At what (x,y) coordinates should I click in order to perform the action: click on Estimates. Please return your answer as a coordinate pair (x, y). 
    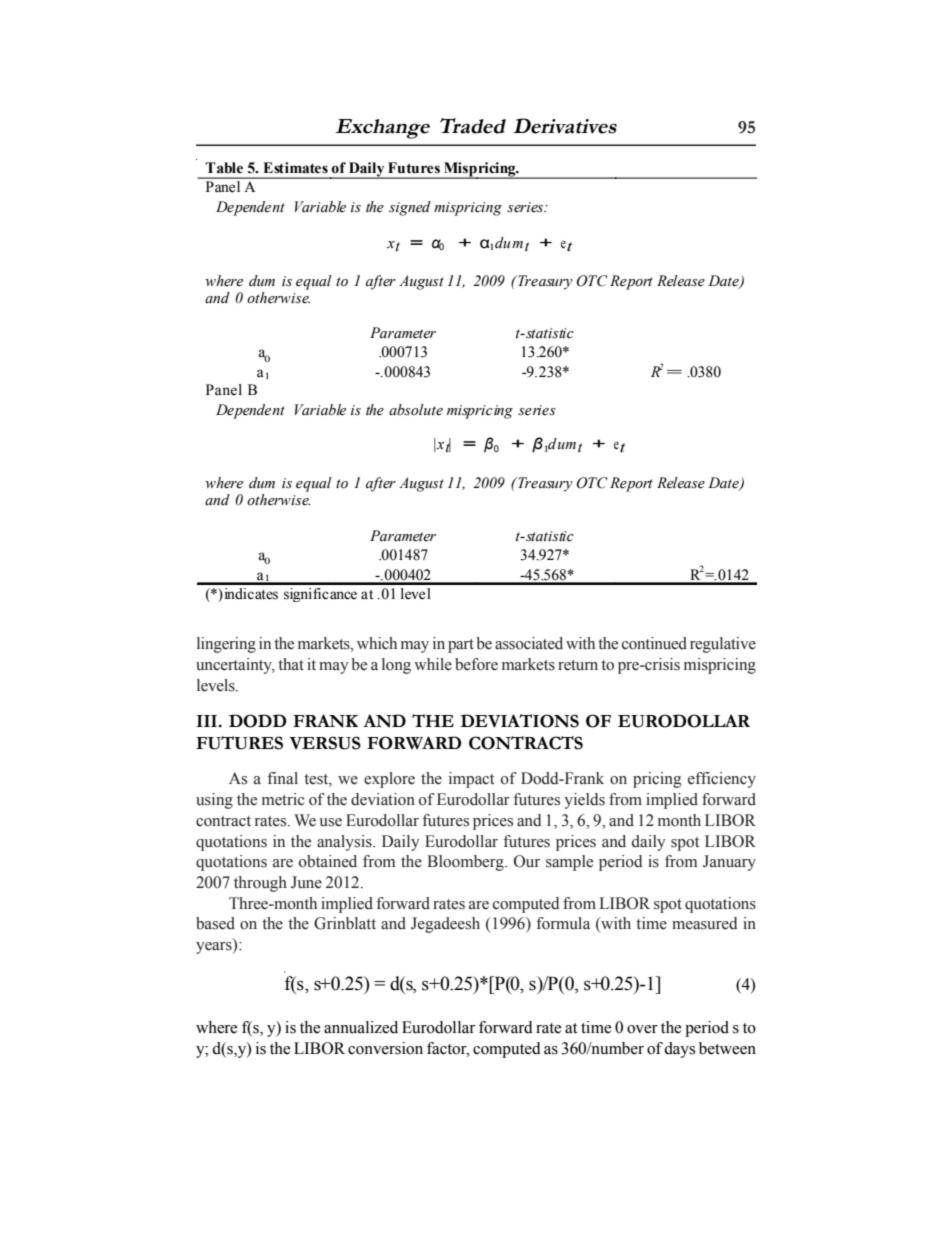
    Looking at the image, I should click on (295, 168).
